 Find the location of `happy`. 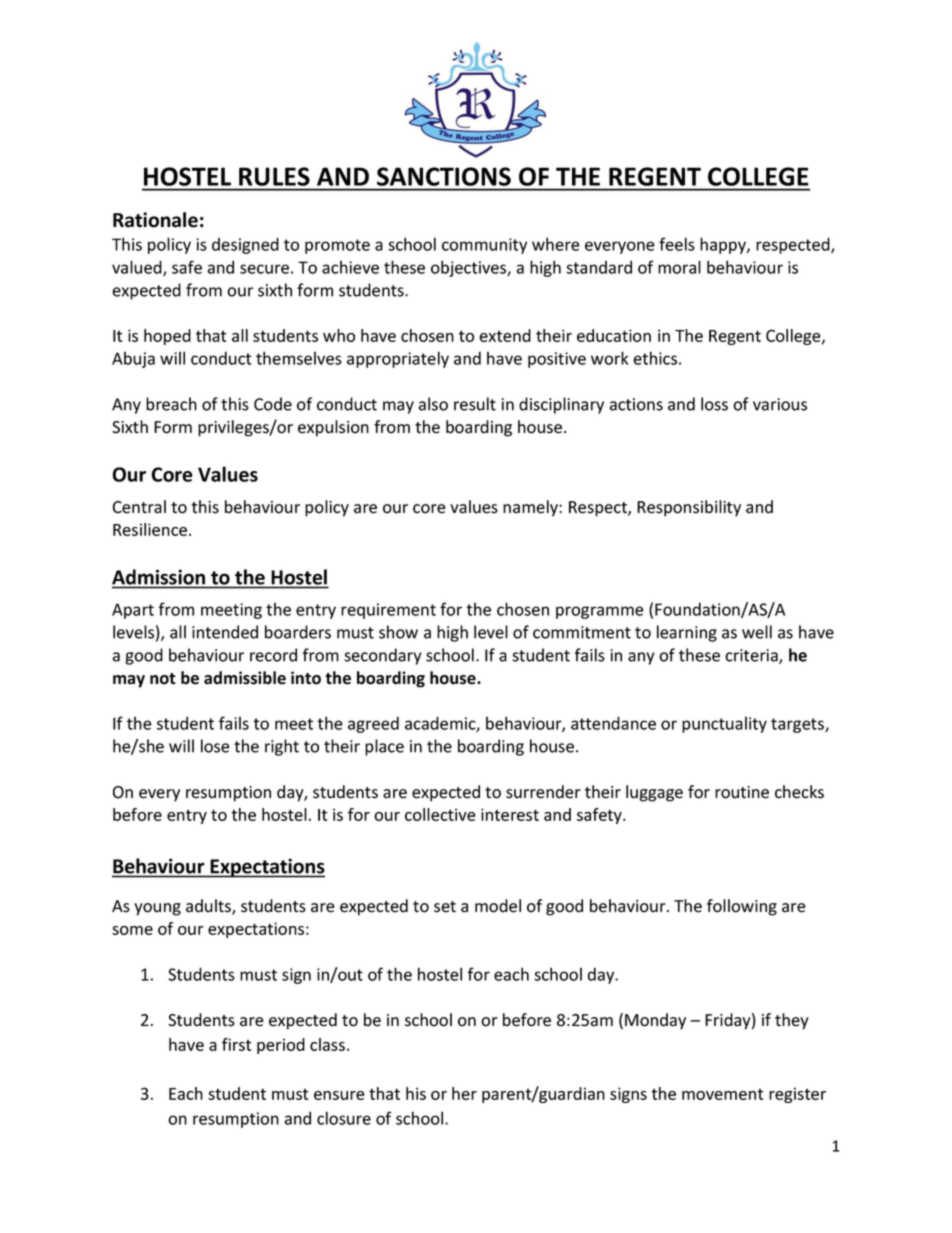

happy is located at coordinates (724, 245).
